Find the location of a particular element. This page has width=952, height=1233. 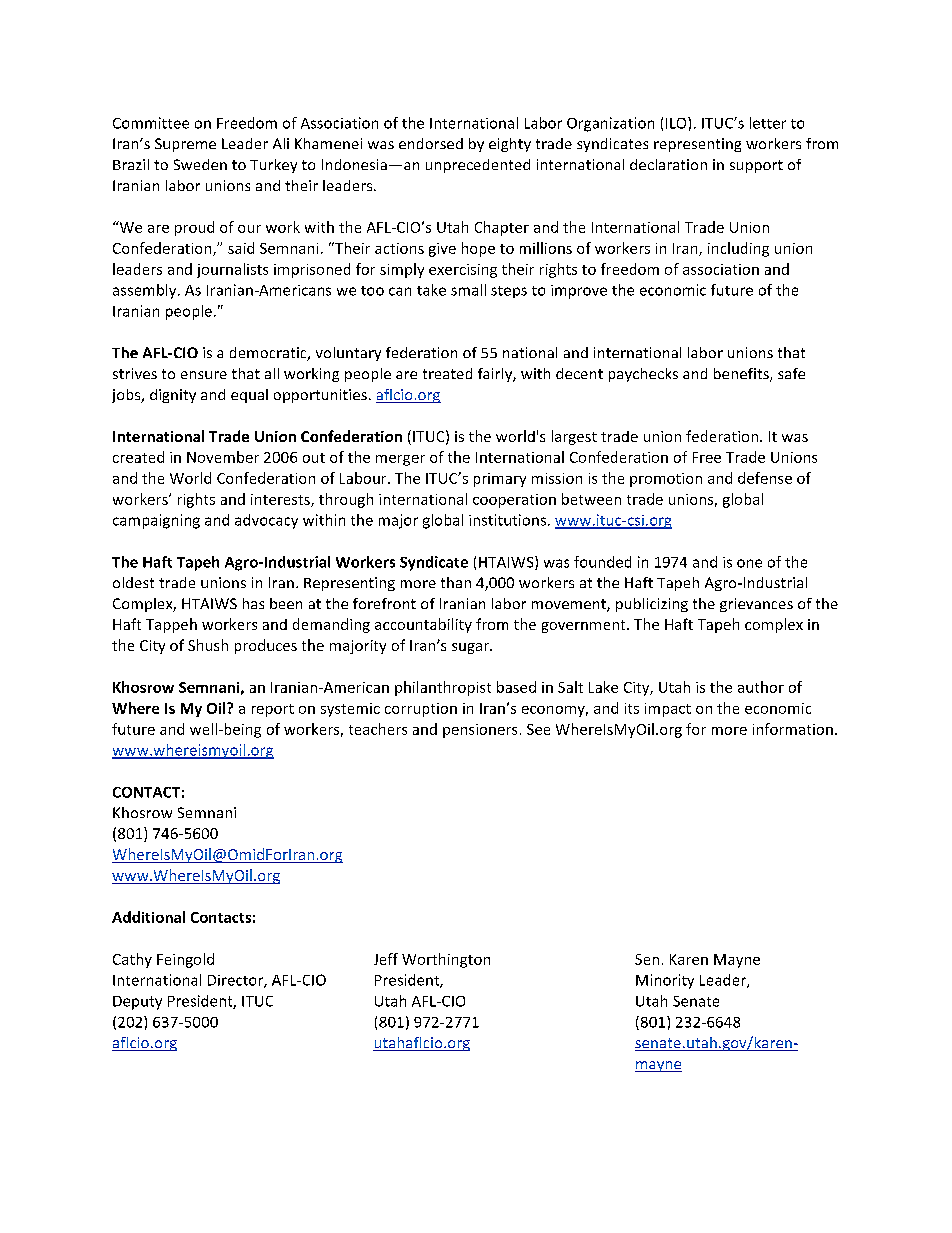

has is located at coordinates (253, 603).
